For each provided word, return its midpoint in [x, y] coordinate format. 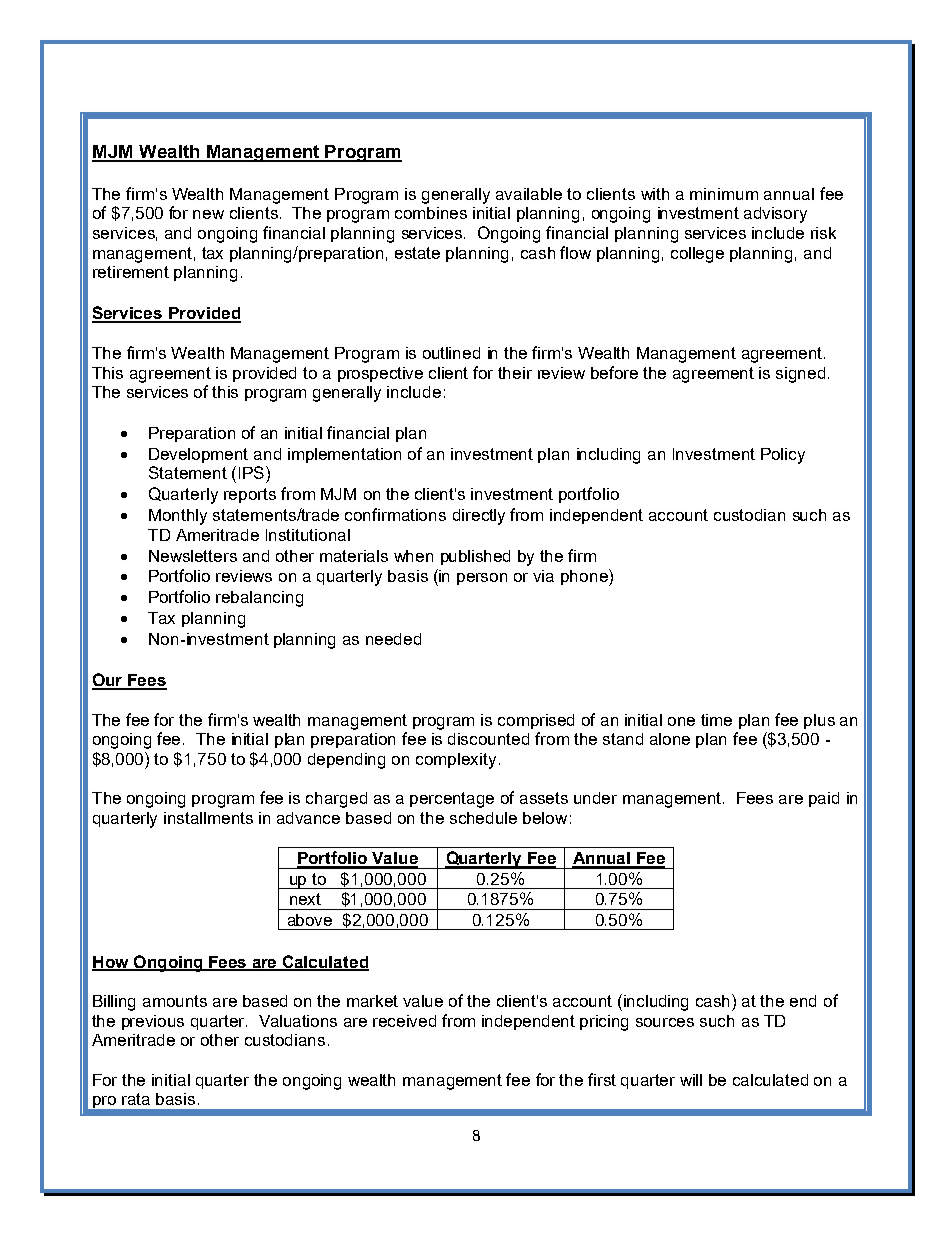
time [716, 720]
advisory [775, 215]
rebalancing [259, 599]
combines [431, 213]
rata [136, 1099]
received [404, 1021]
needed [393, 639]
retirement [131, 272]
